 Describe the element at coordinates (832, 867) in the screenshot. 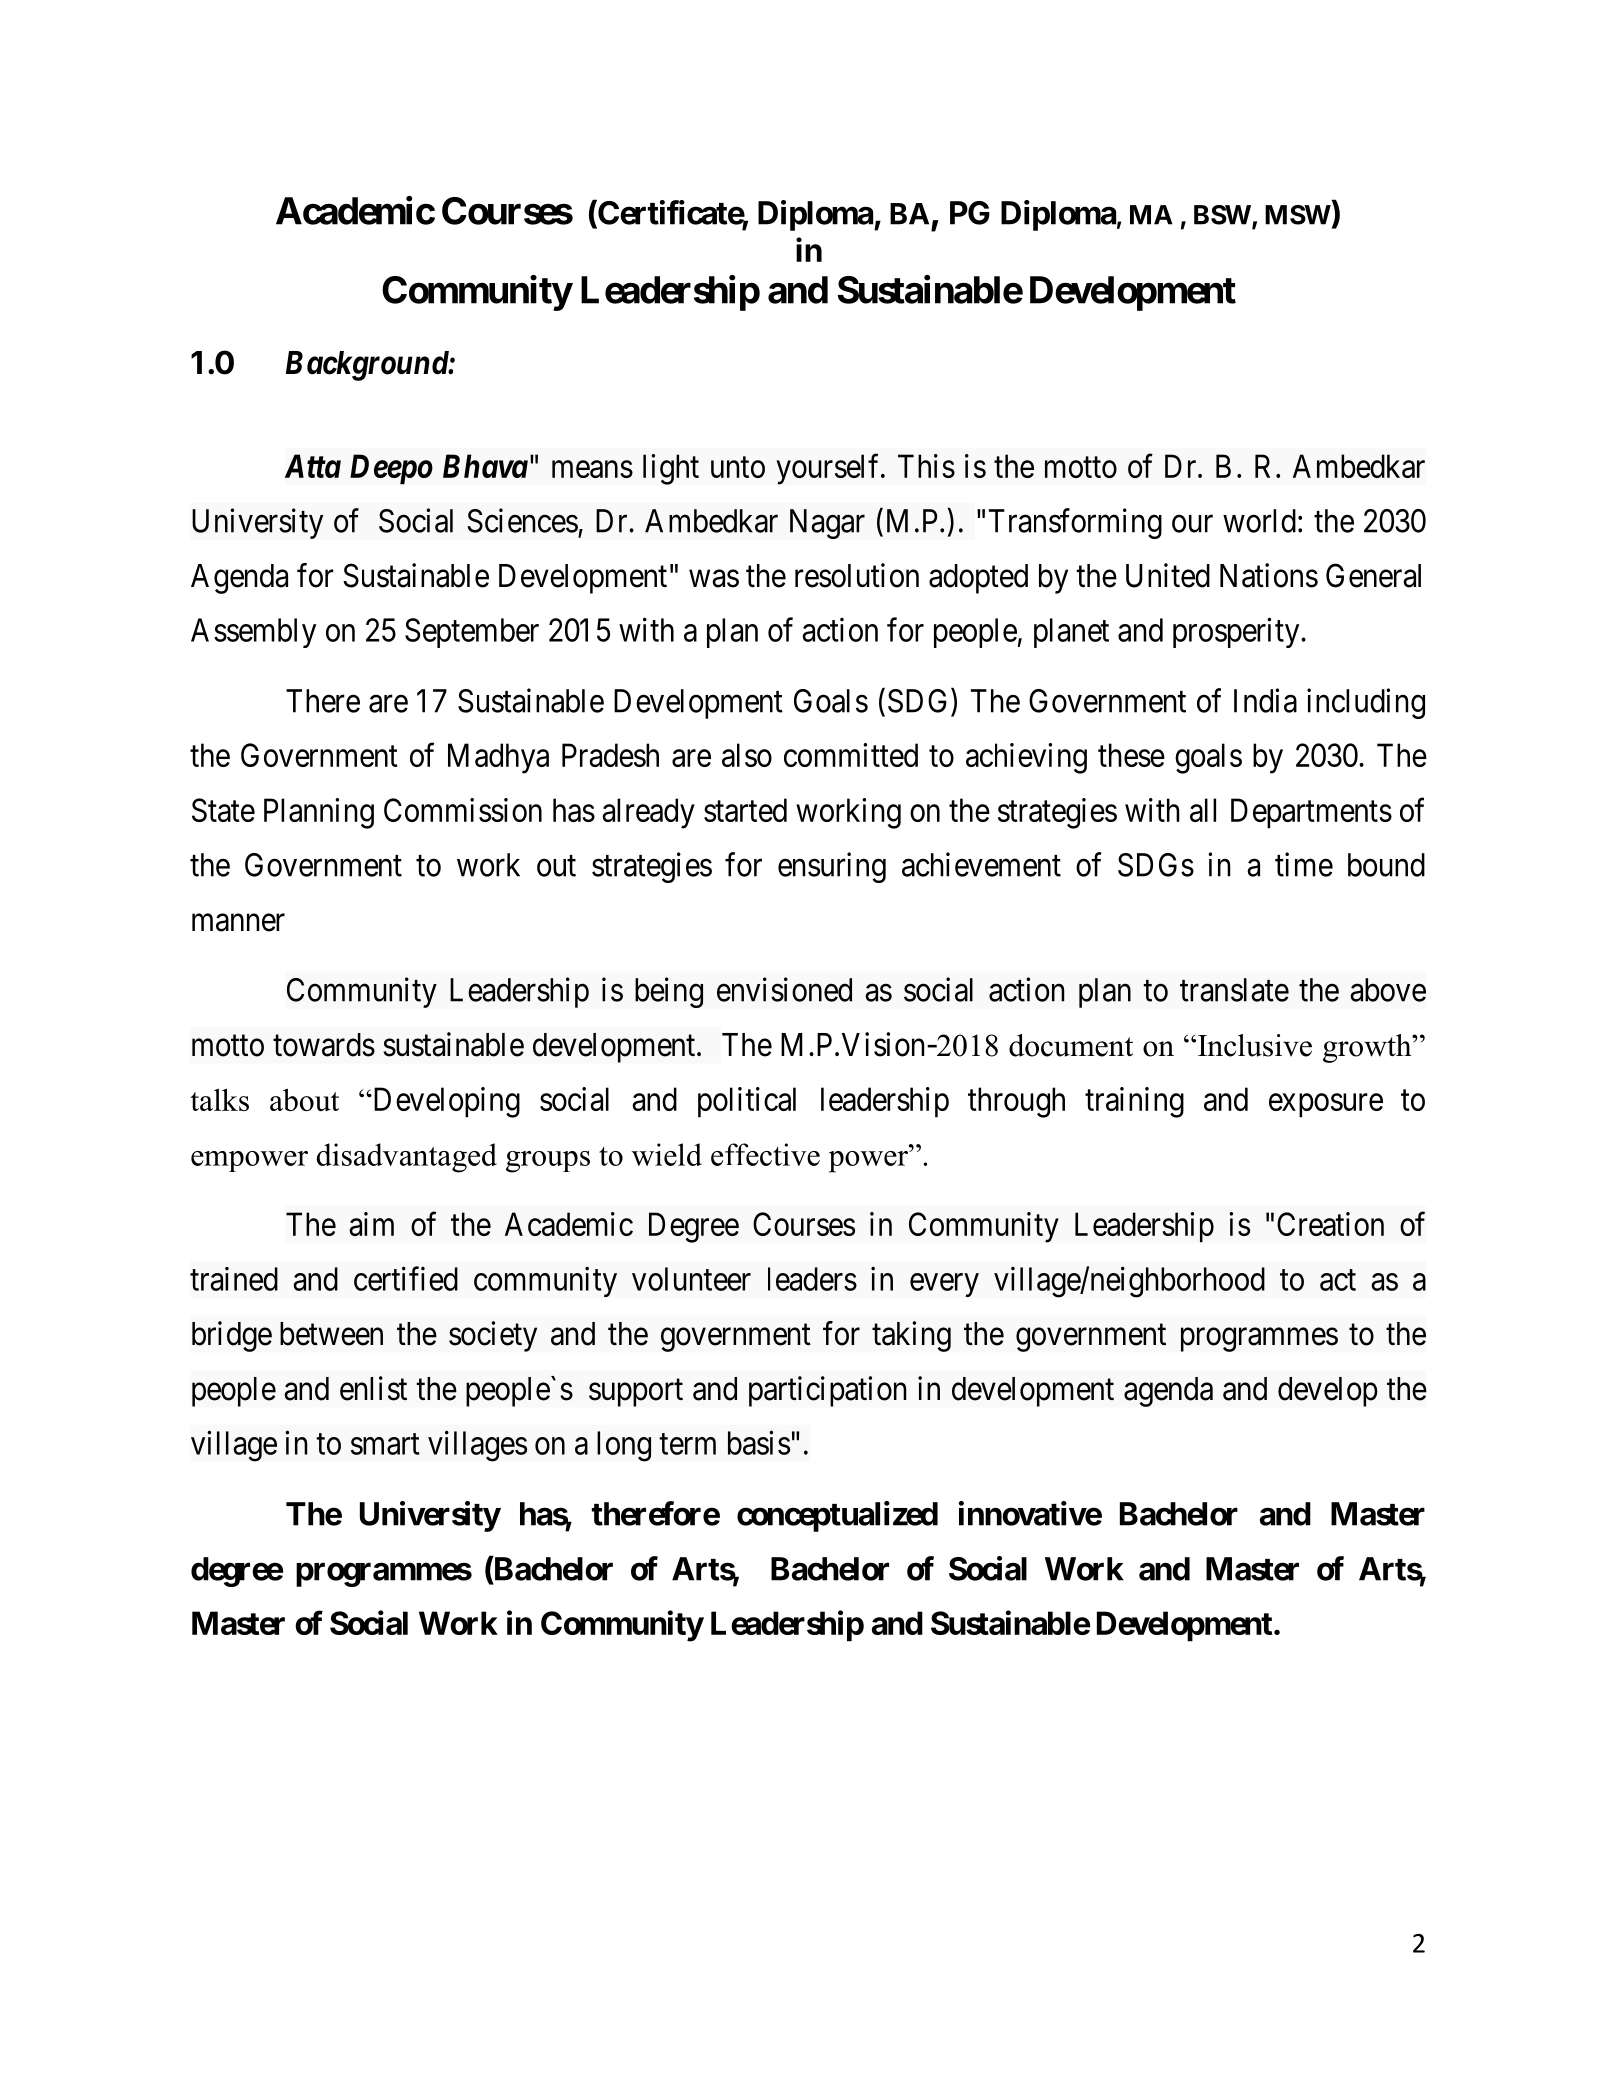

I see `ensuring` at that location.
